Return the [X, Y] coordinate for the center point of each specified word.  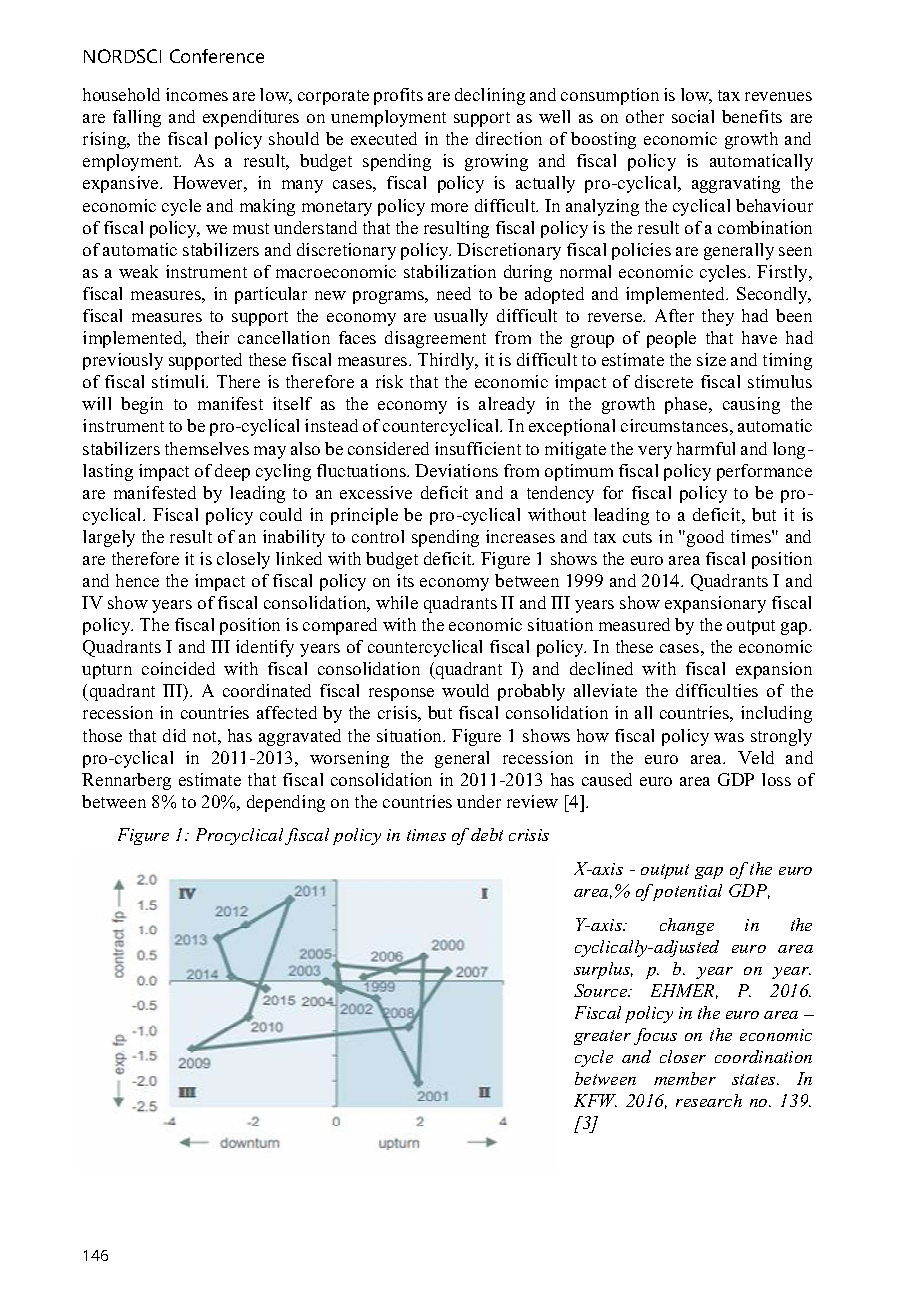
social [693, 116]
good [705, 538]
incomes [197, 94]
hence [137, 580]
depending [286, 803]
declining [490, 96]
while [397, 602]
